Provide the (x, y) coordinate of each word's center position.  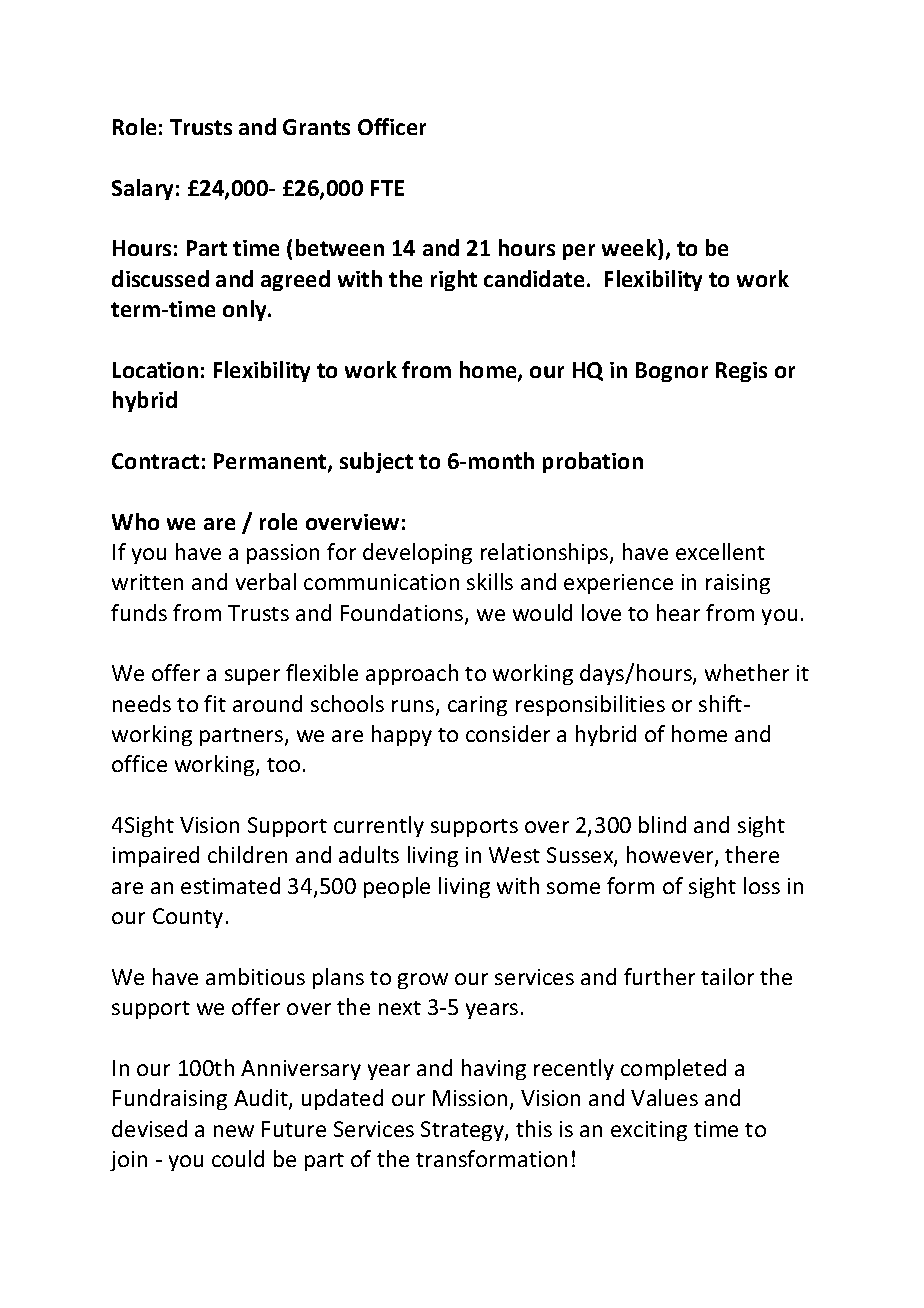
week (630, 249)
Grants (316, 127)
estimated (230, 885)
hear (678, 612)
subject (376, 462)
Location (155, 370)
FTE (387, 188)
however (671, 856)
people (397, 887)
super (252, 677)
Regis (741, 372)
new (234, 1131)
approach (412, 674)
